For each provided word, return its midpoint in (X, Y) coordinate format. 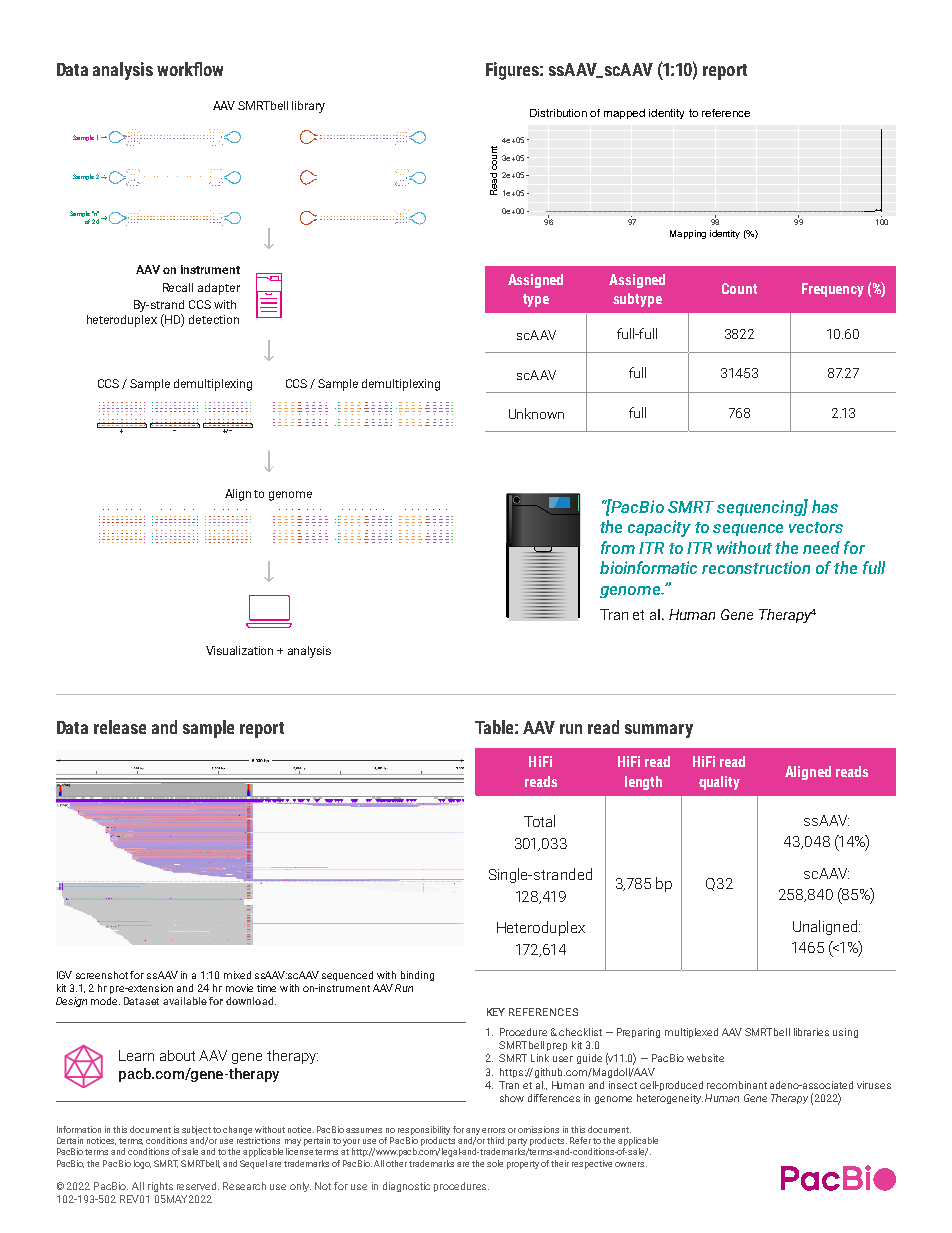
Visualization (239, 650)
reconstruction (756, 567)
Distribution (558, 113)
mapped (624, 114)
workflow (190, 69)
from (618, 547)
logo (142, 1164)
